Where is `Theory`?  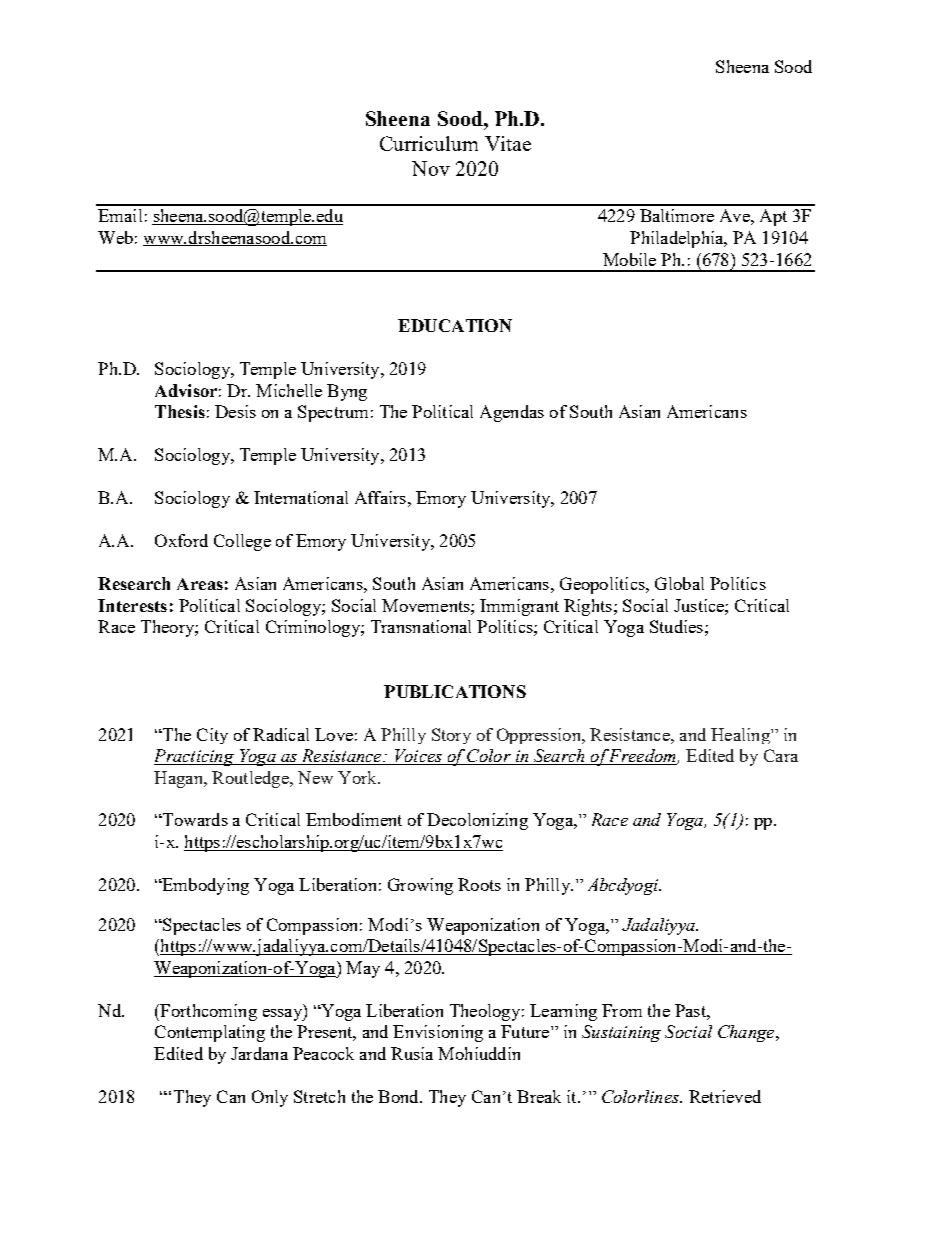 Theory is located at coordinates (168, 628).
